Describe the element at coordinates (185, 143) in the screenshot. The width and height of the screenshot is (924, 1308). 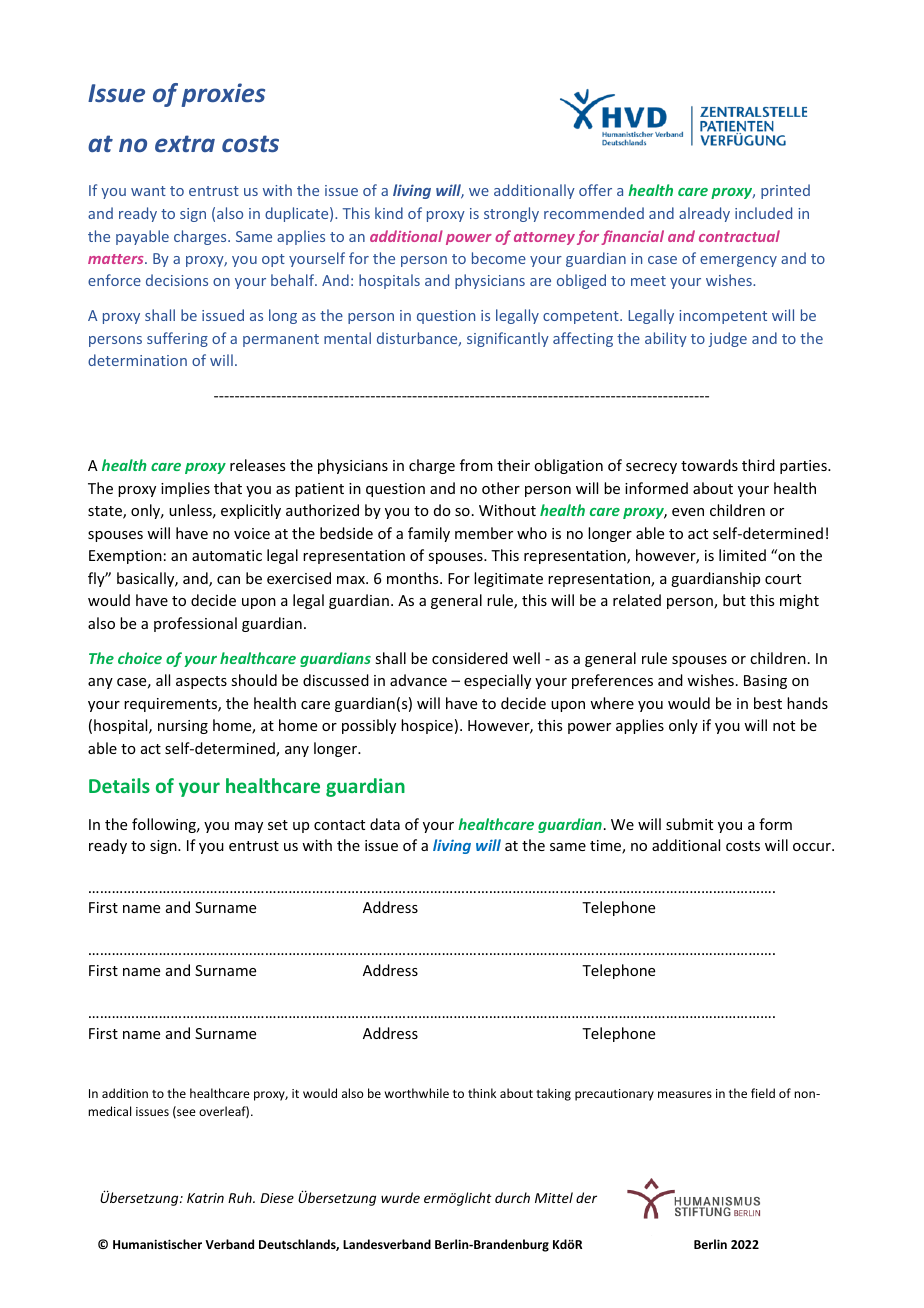
I see `extra` at that location.
